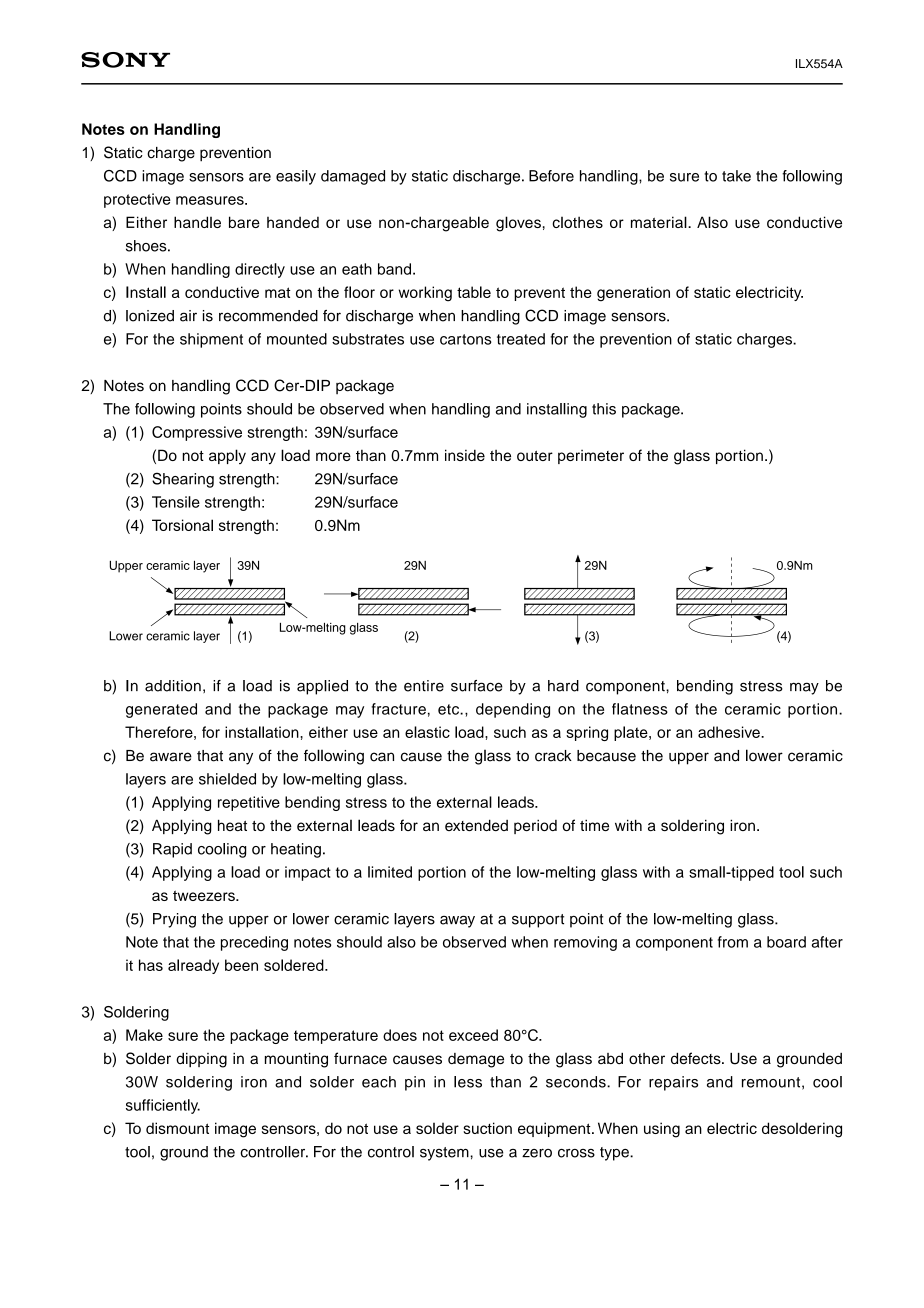 The image size is (924, 1308). What do you see at coordinates (182, 525) in the document?
I see `Torsional` at bounding box center [182, 525].
